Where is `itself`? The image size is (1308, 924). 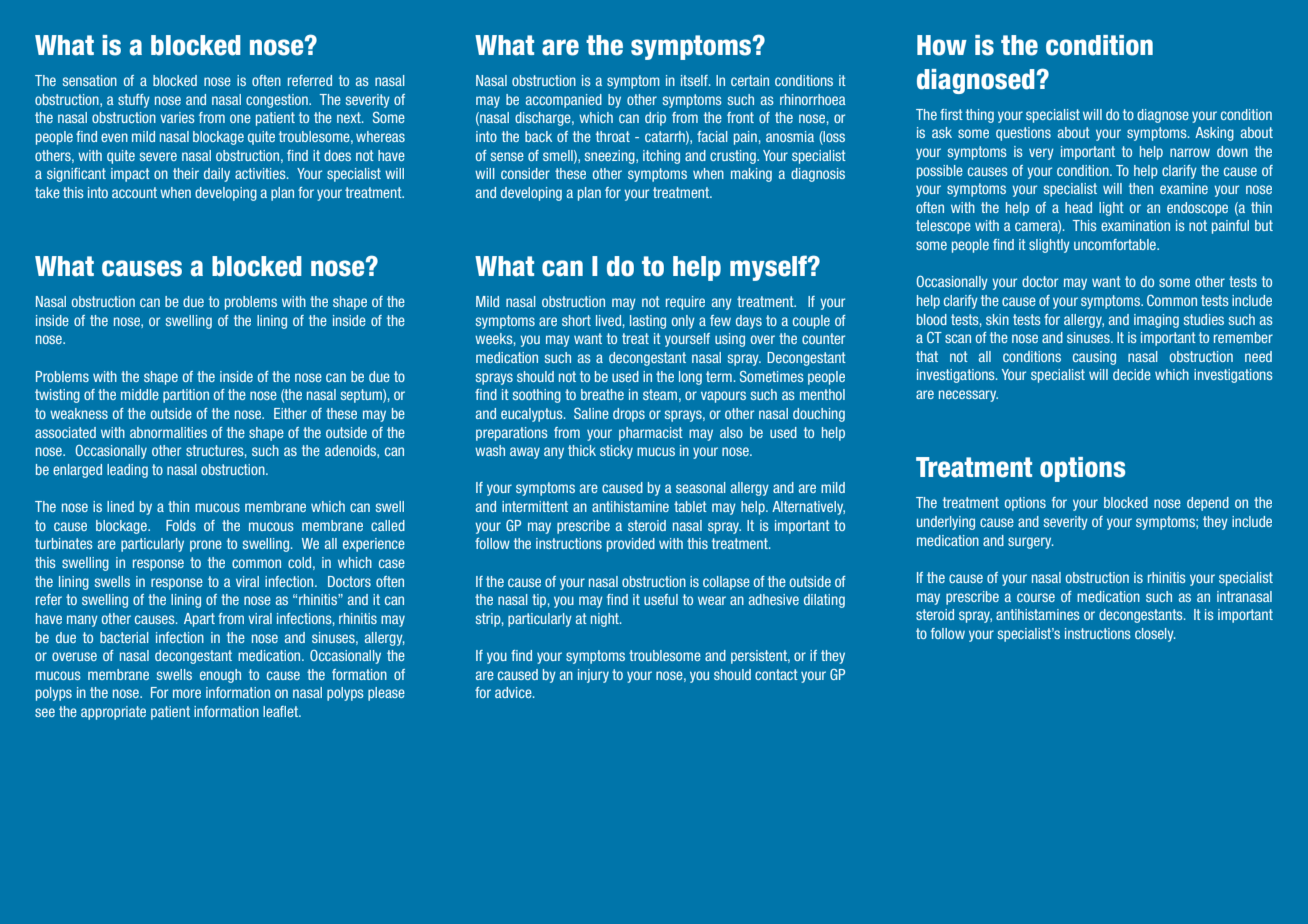
itself is located at coordinates (695, 80).
